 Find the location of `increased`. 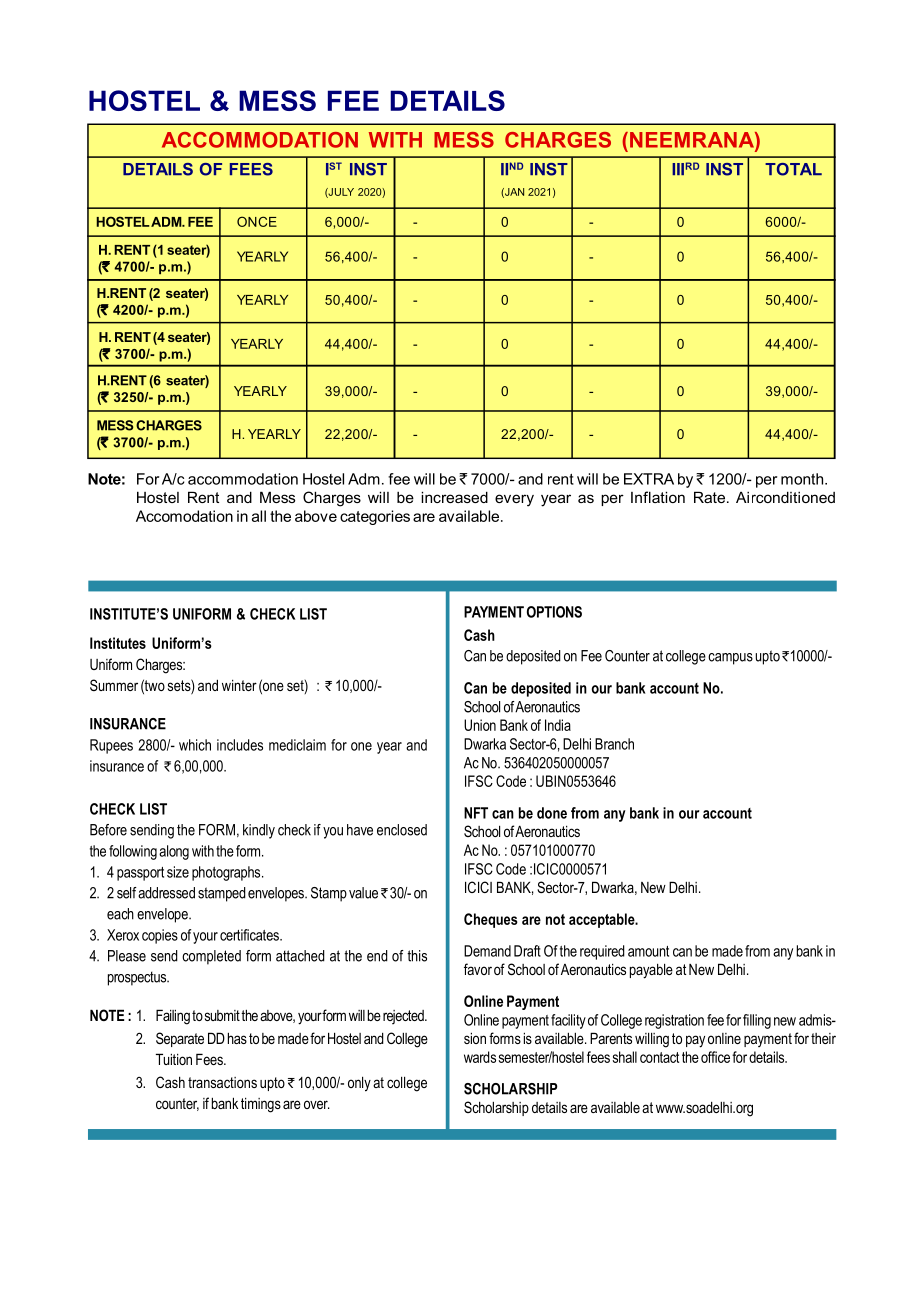

increased is located at coordinates (454, 497).
